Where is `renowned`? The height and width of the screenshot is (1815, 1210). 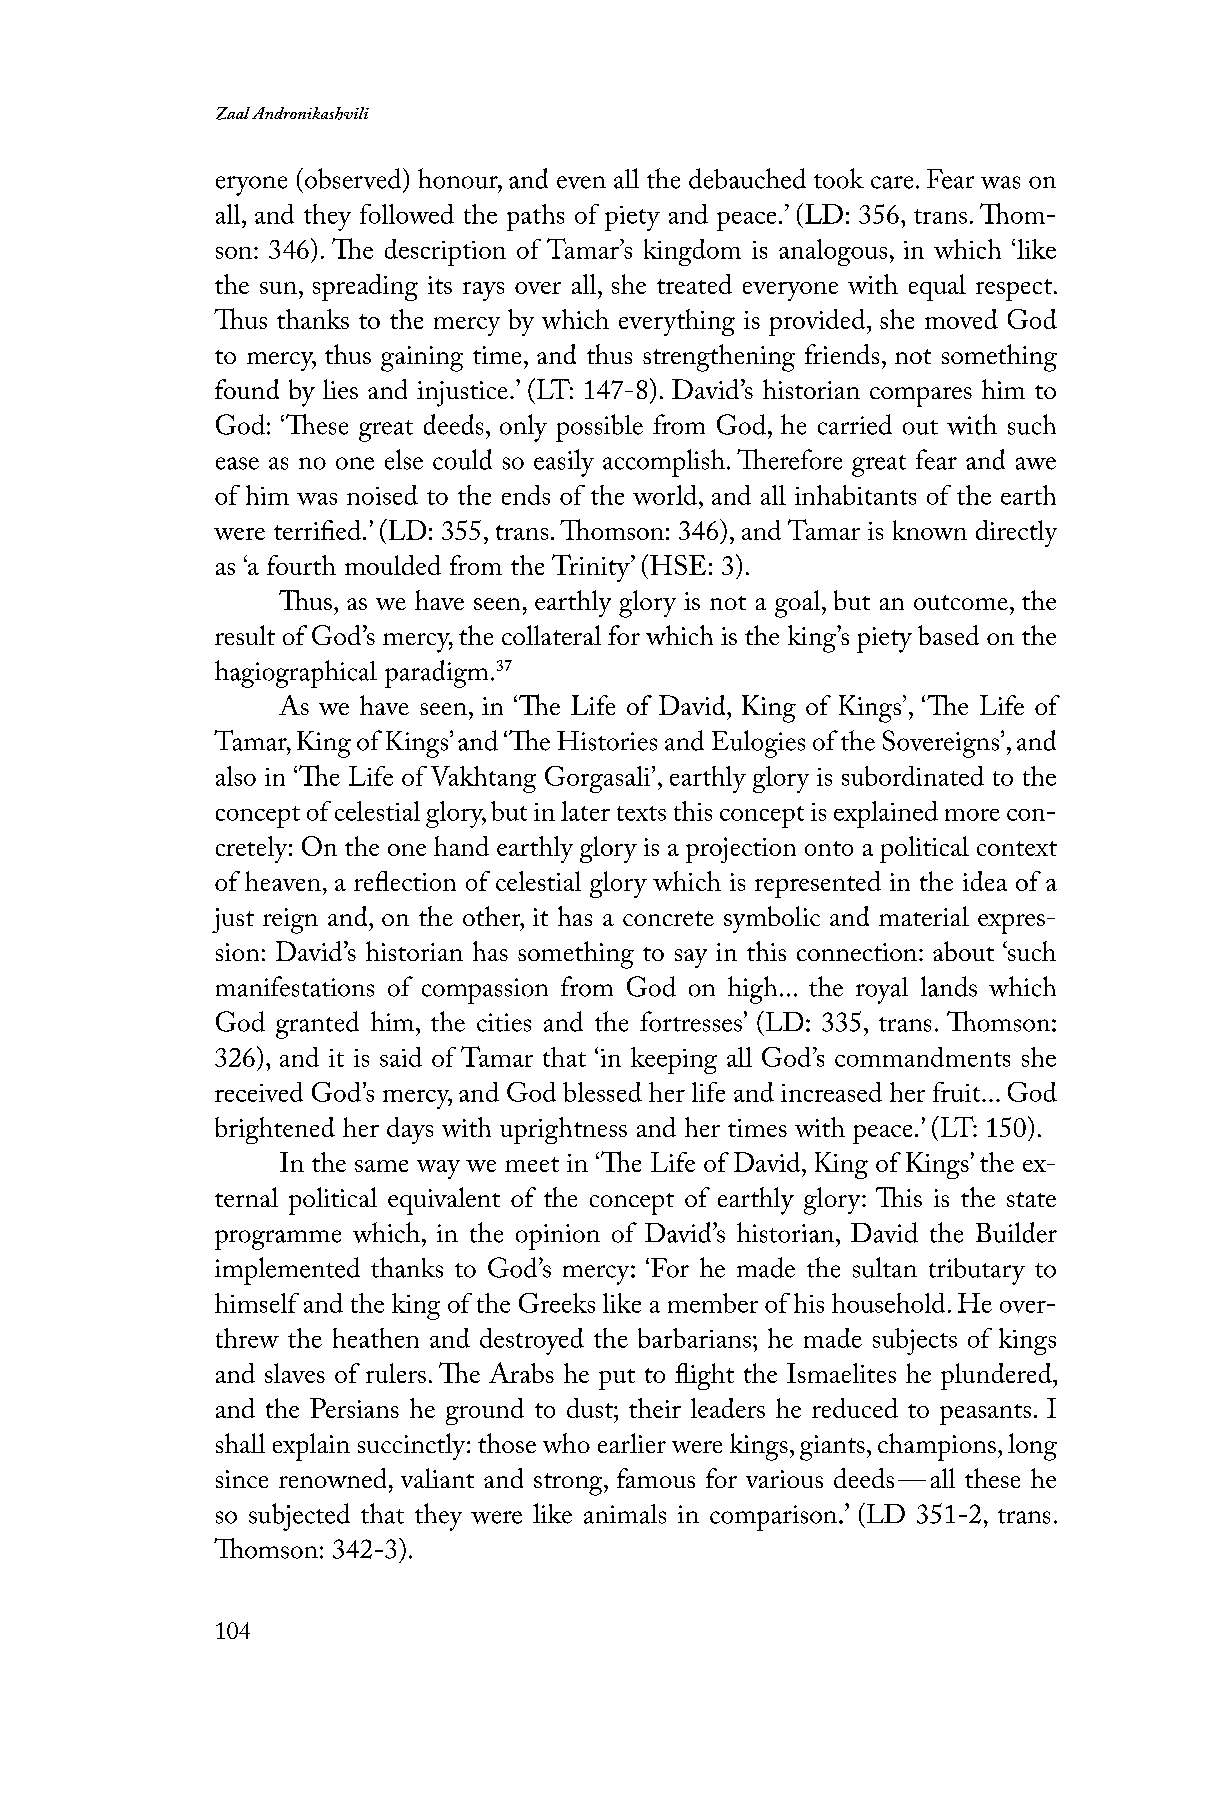 renowned is located at coordinates (332, 1478).
